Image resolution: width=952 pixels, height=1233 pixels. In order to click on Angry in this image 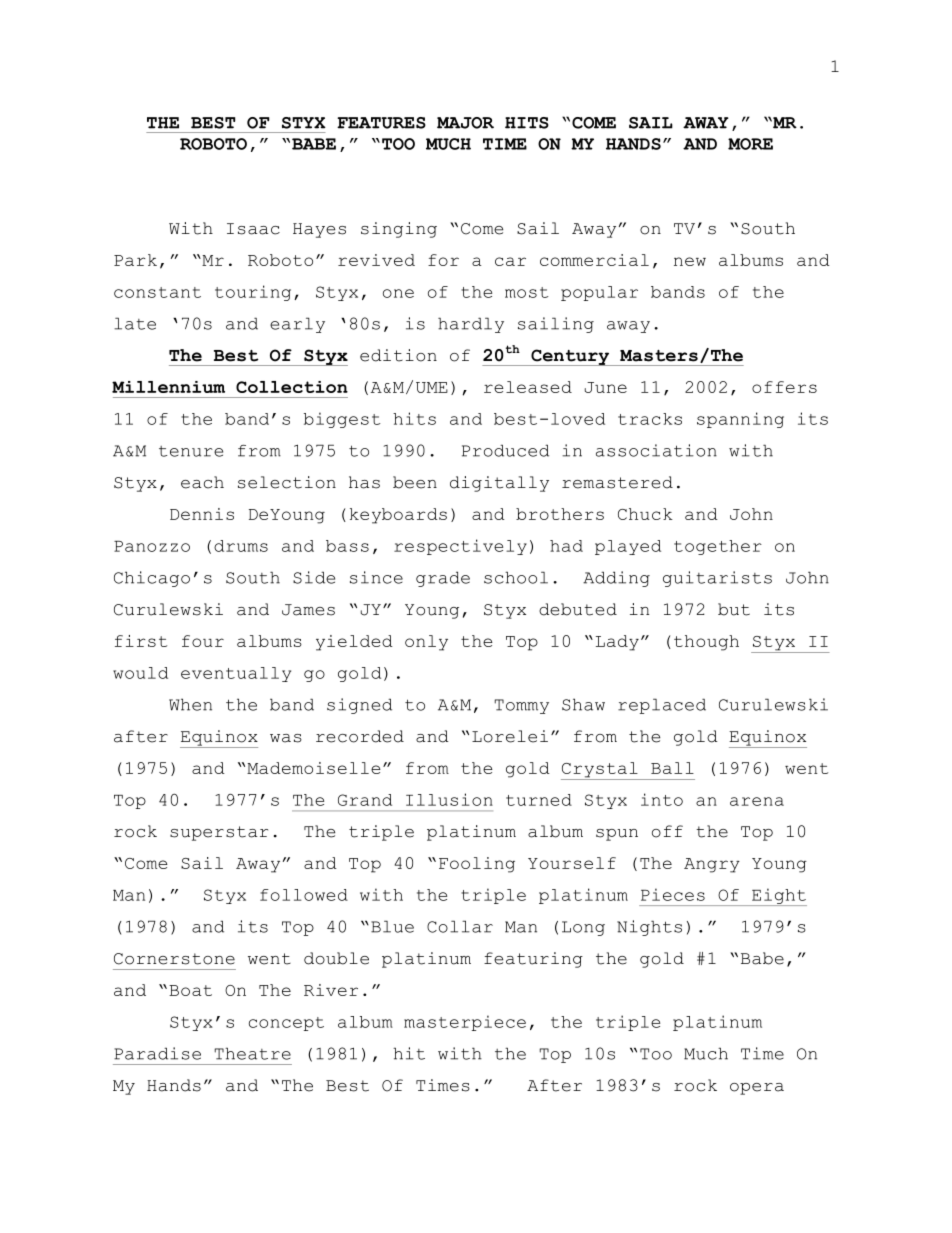, I will do `click(712, 865)`.
